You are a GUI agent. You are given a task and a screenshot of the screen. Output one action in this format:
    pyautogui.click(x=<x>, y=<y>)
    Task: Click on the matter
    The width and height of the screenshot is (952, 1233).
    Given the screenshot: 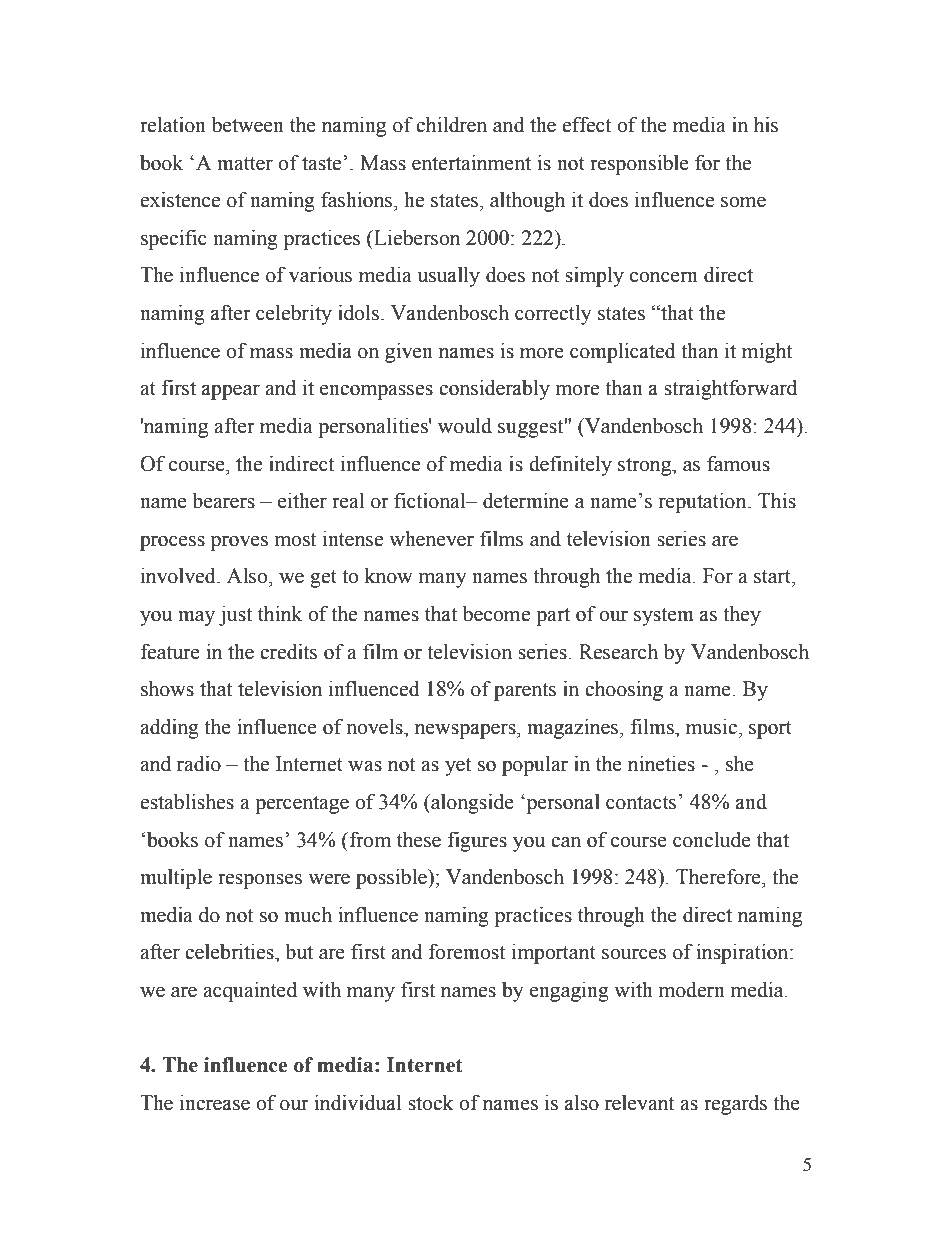 What is the action you would take?
    pyautogui.click(x=245, y=164)
